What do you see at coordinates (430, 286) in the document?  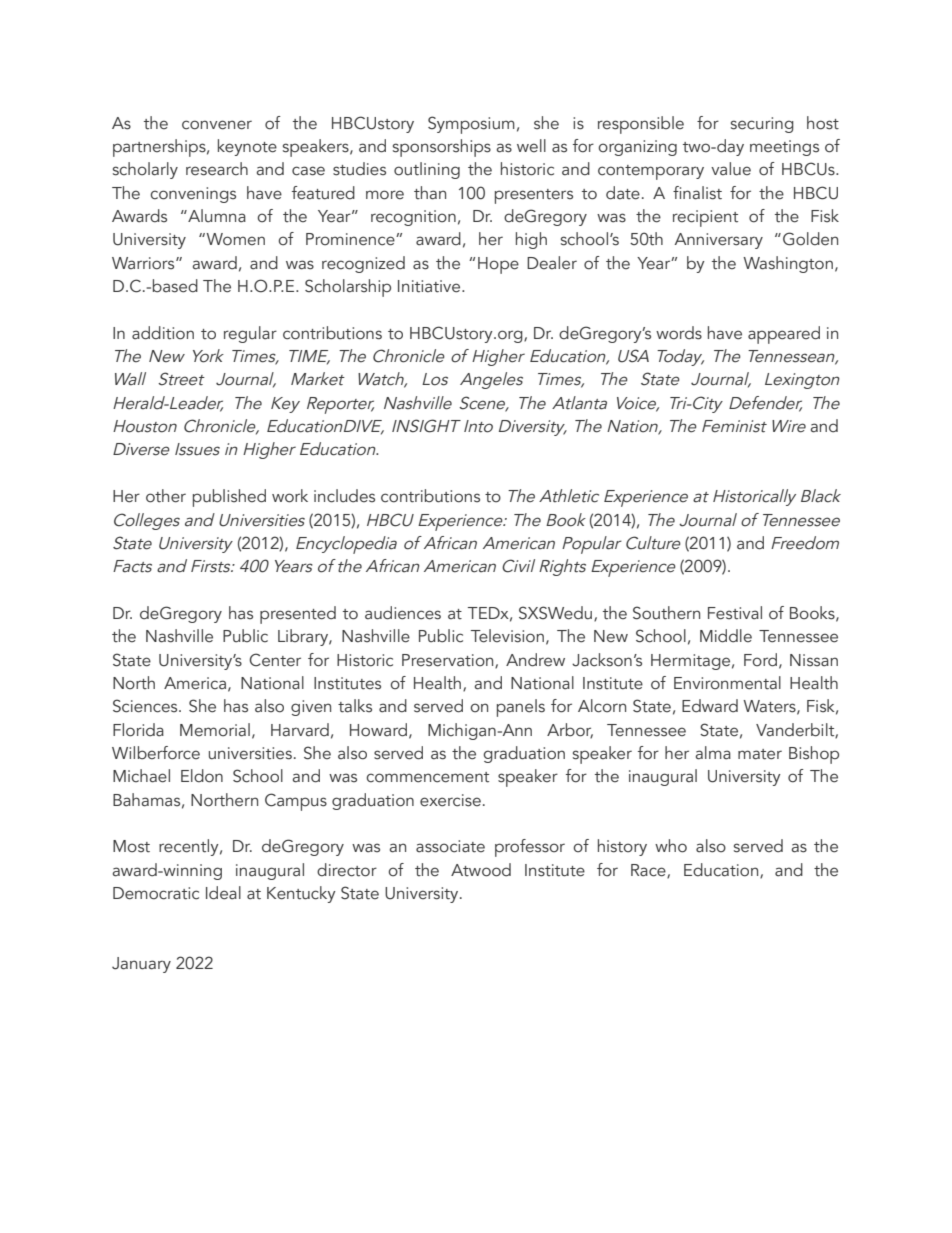 I see `Initiative` at bounding box center [430, 286].
